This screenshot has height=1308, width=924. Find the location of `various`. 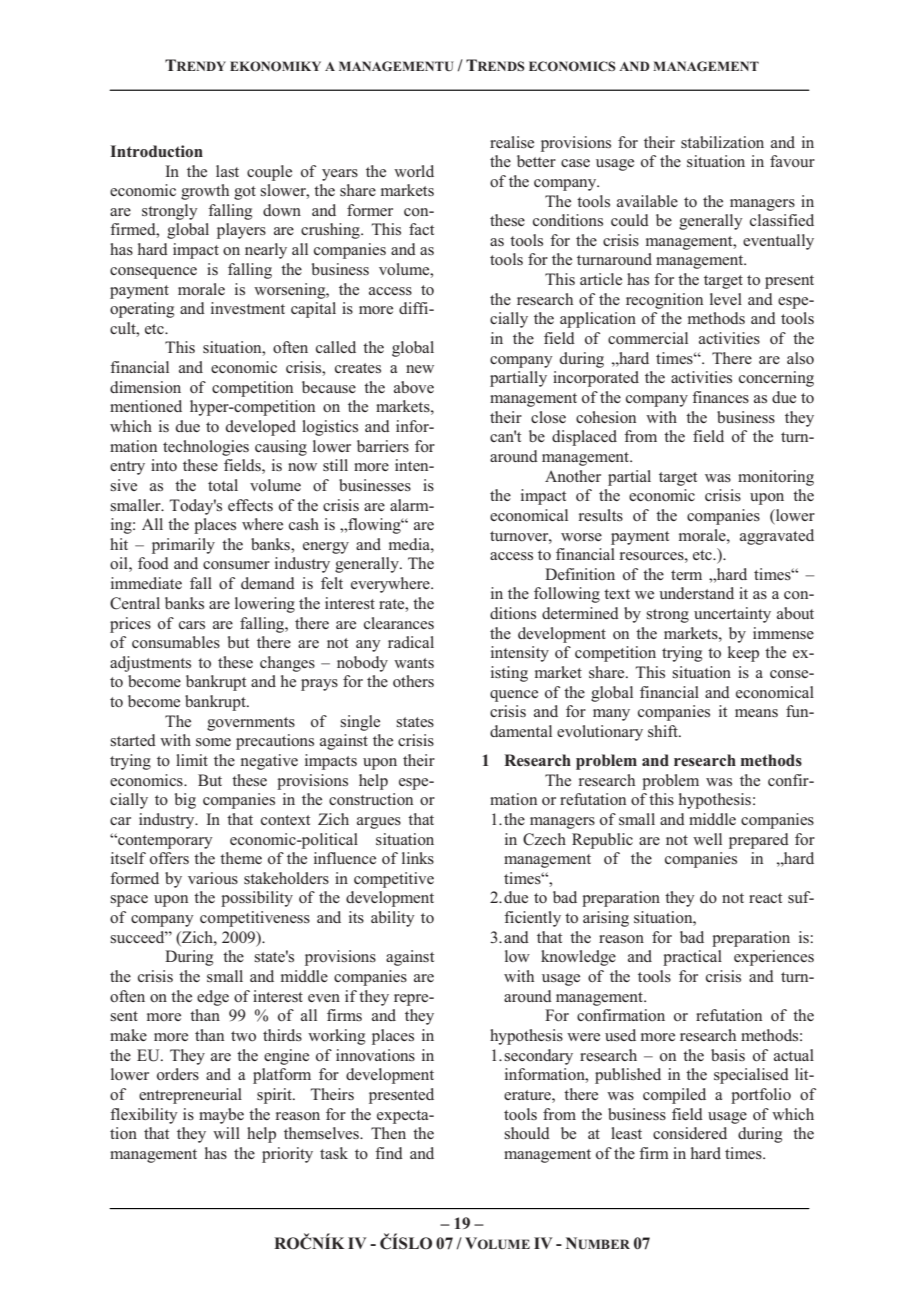

various is located at coordinates (213, 878).
